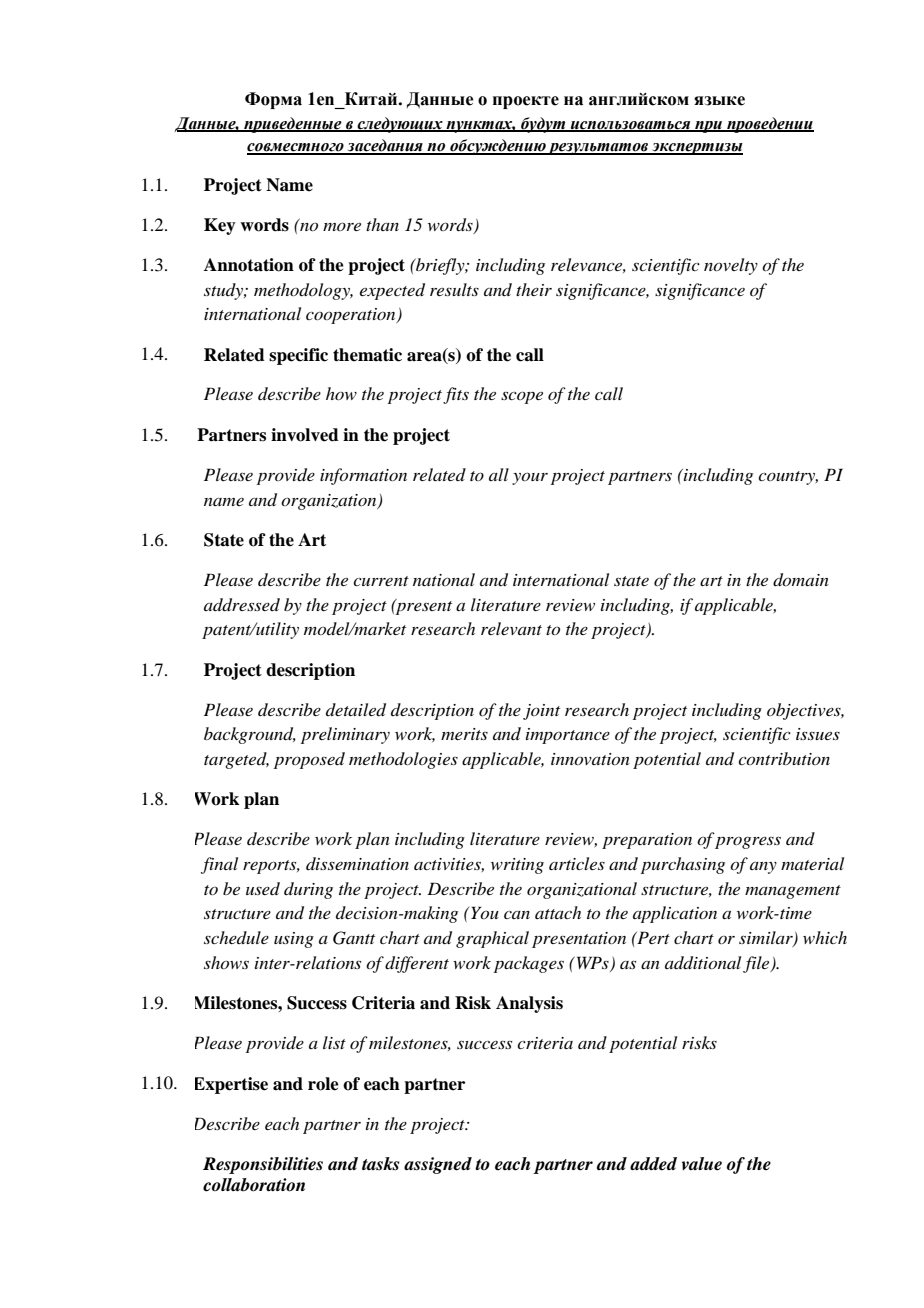 The width and height of the screenshot is (924, 1308). What do you see at coordinates (731, 266) in the screenshot?
I see `novelty` at bounding box center [731, 266].
